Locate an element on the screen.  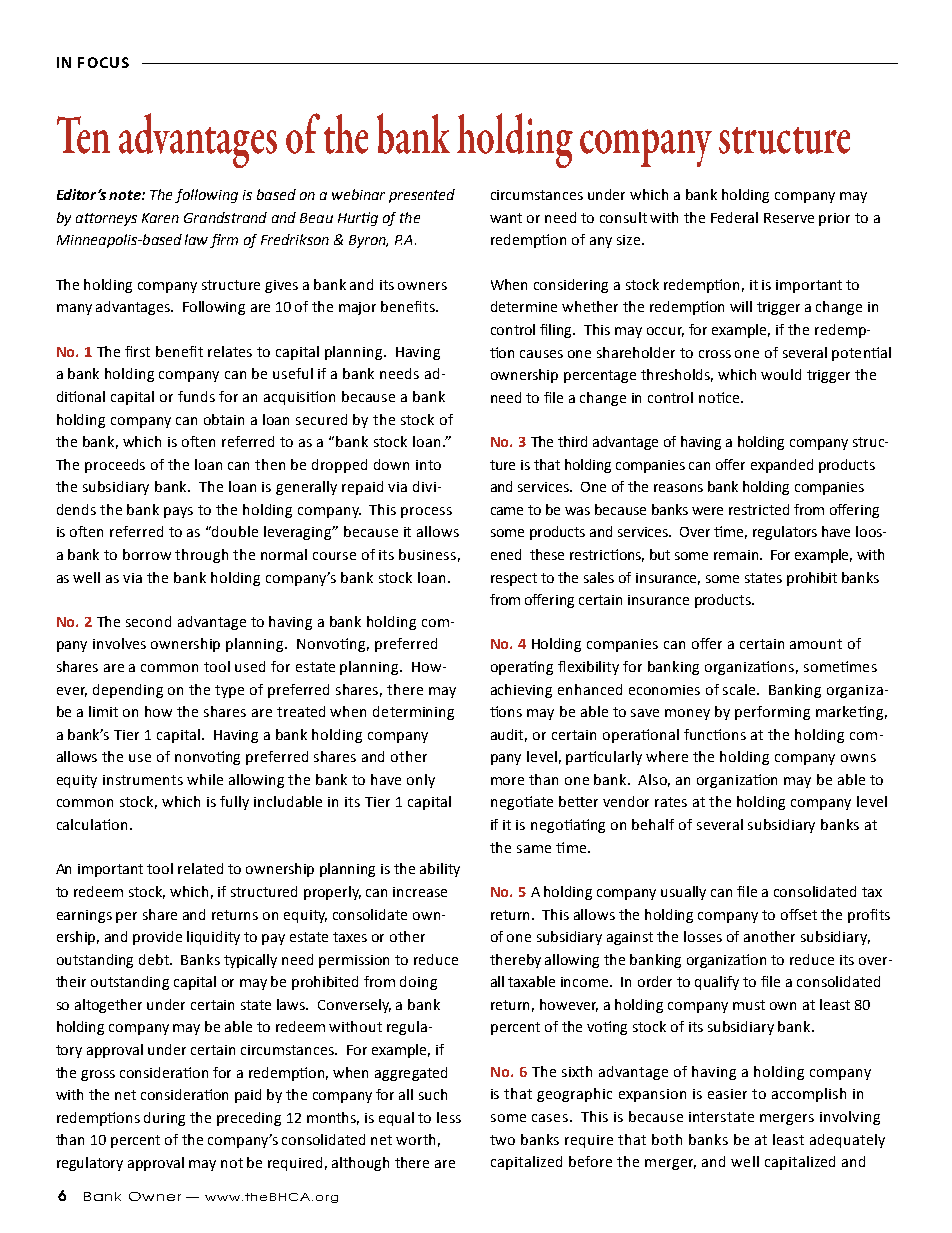
would is located at coordinates (781, 374).
